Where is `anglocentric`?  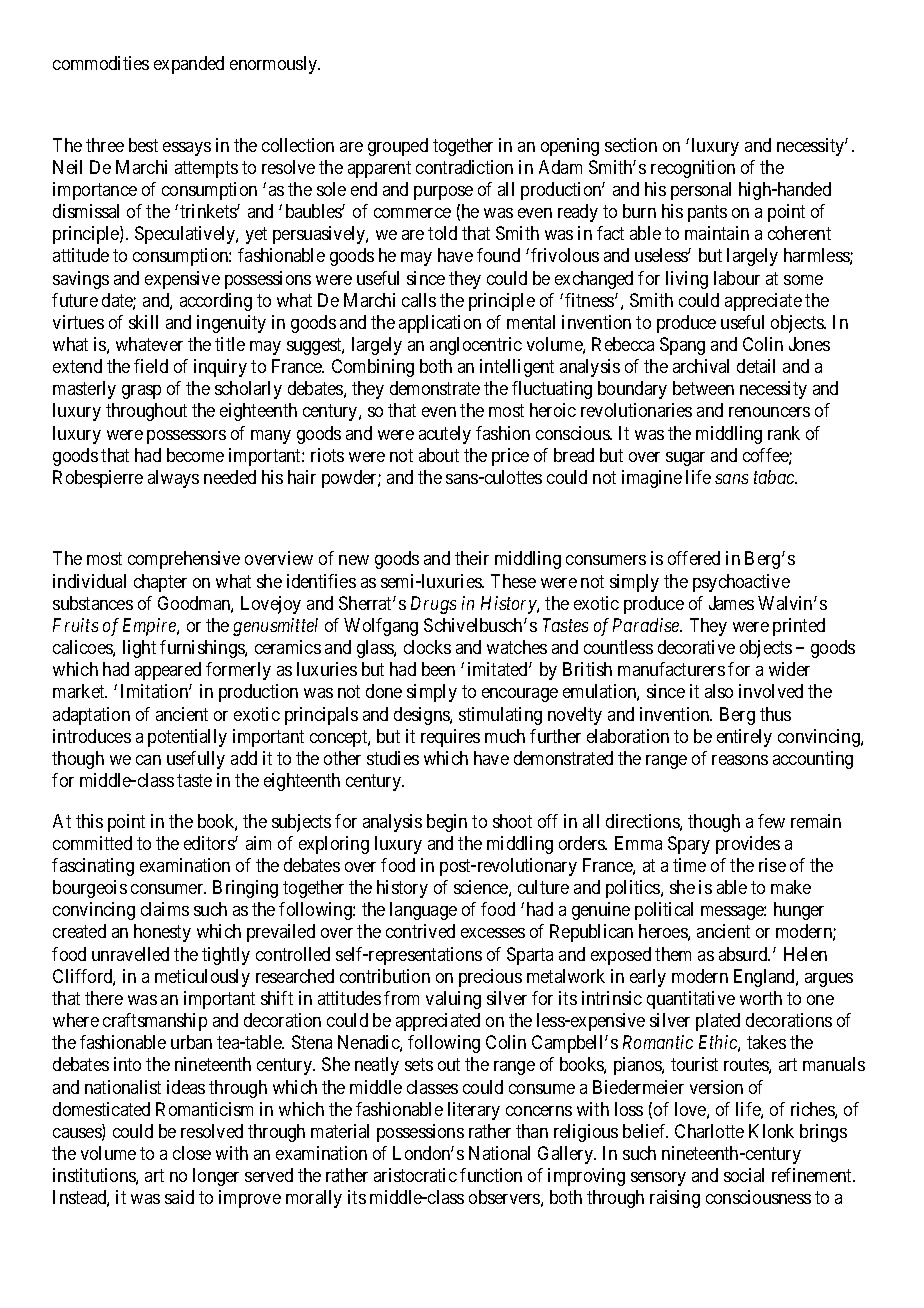
anglocentric is located at coordinates (476, 346).
